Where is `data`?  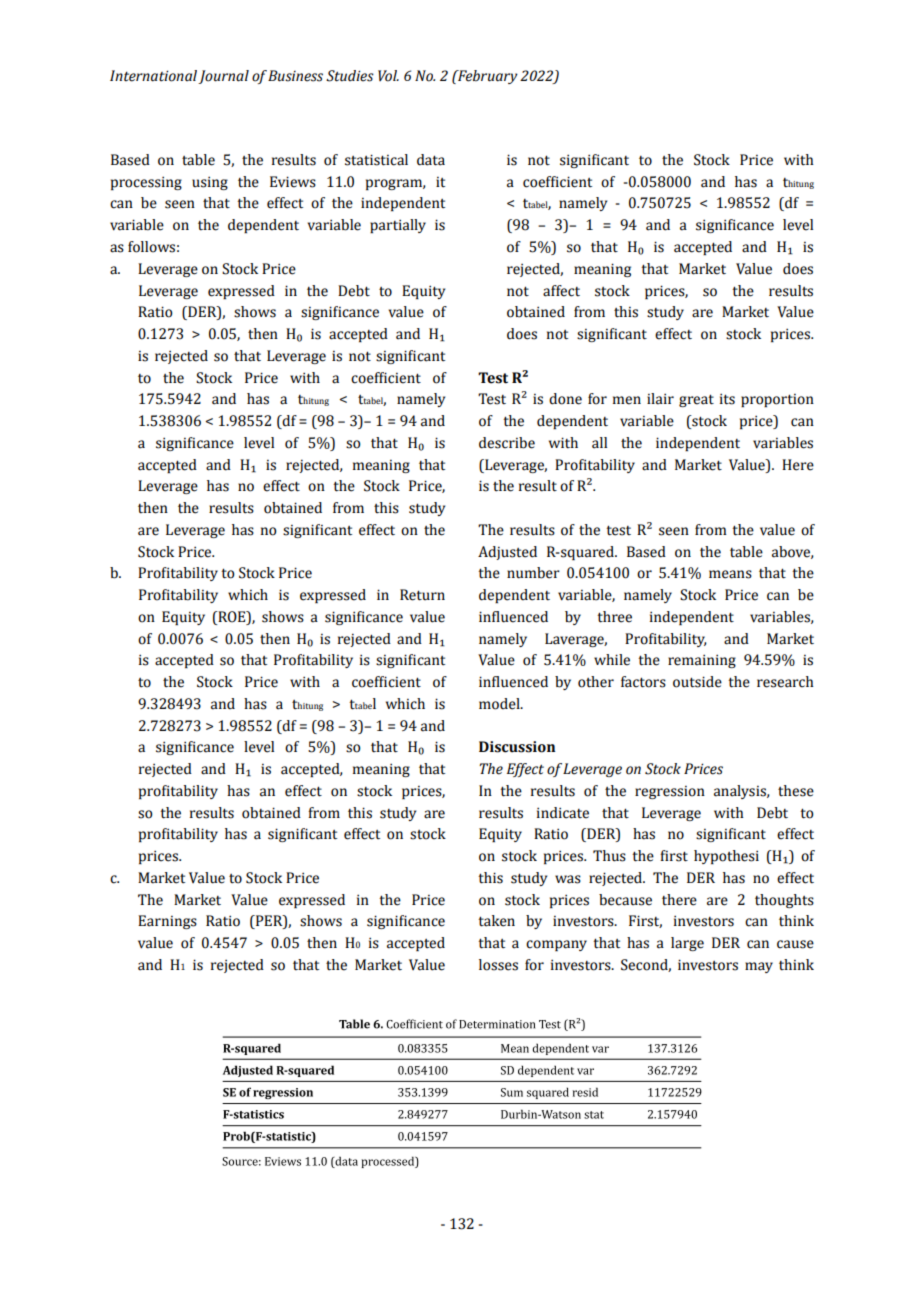
data is located at coordinates (431, 160).
